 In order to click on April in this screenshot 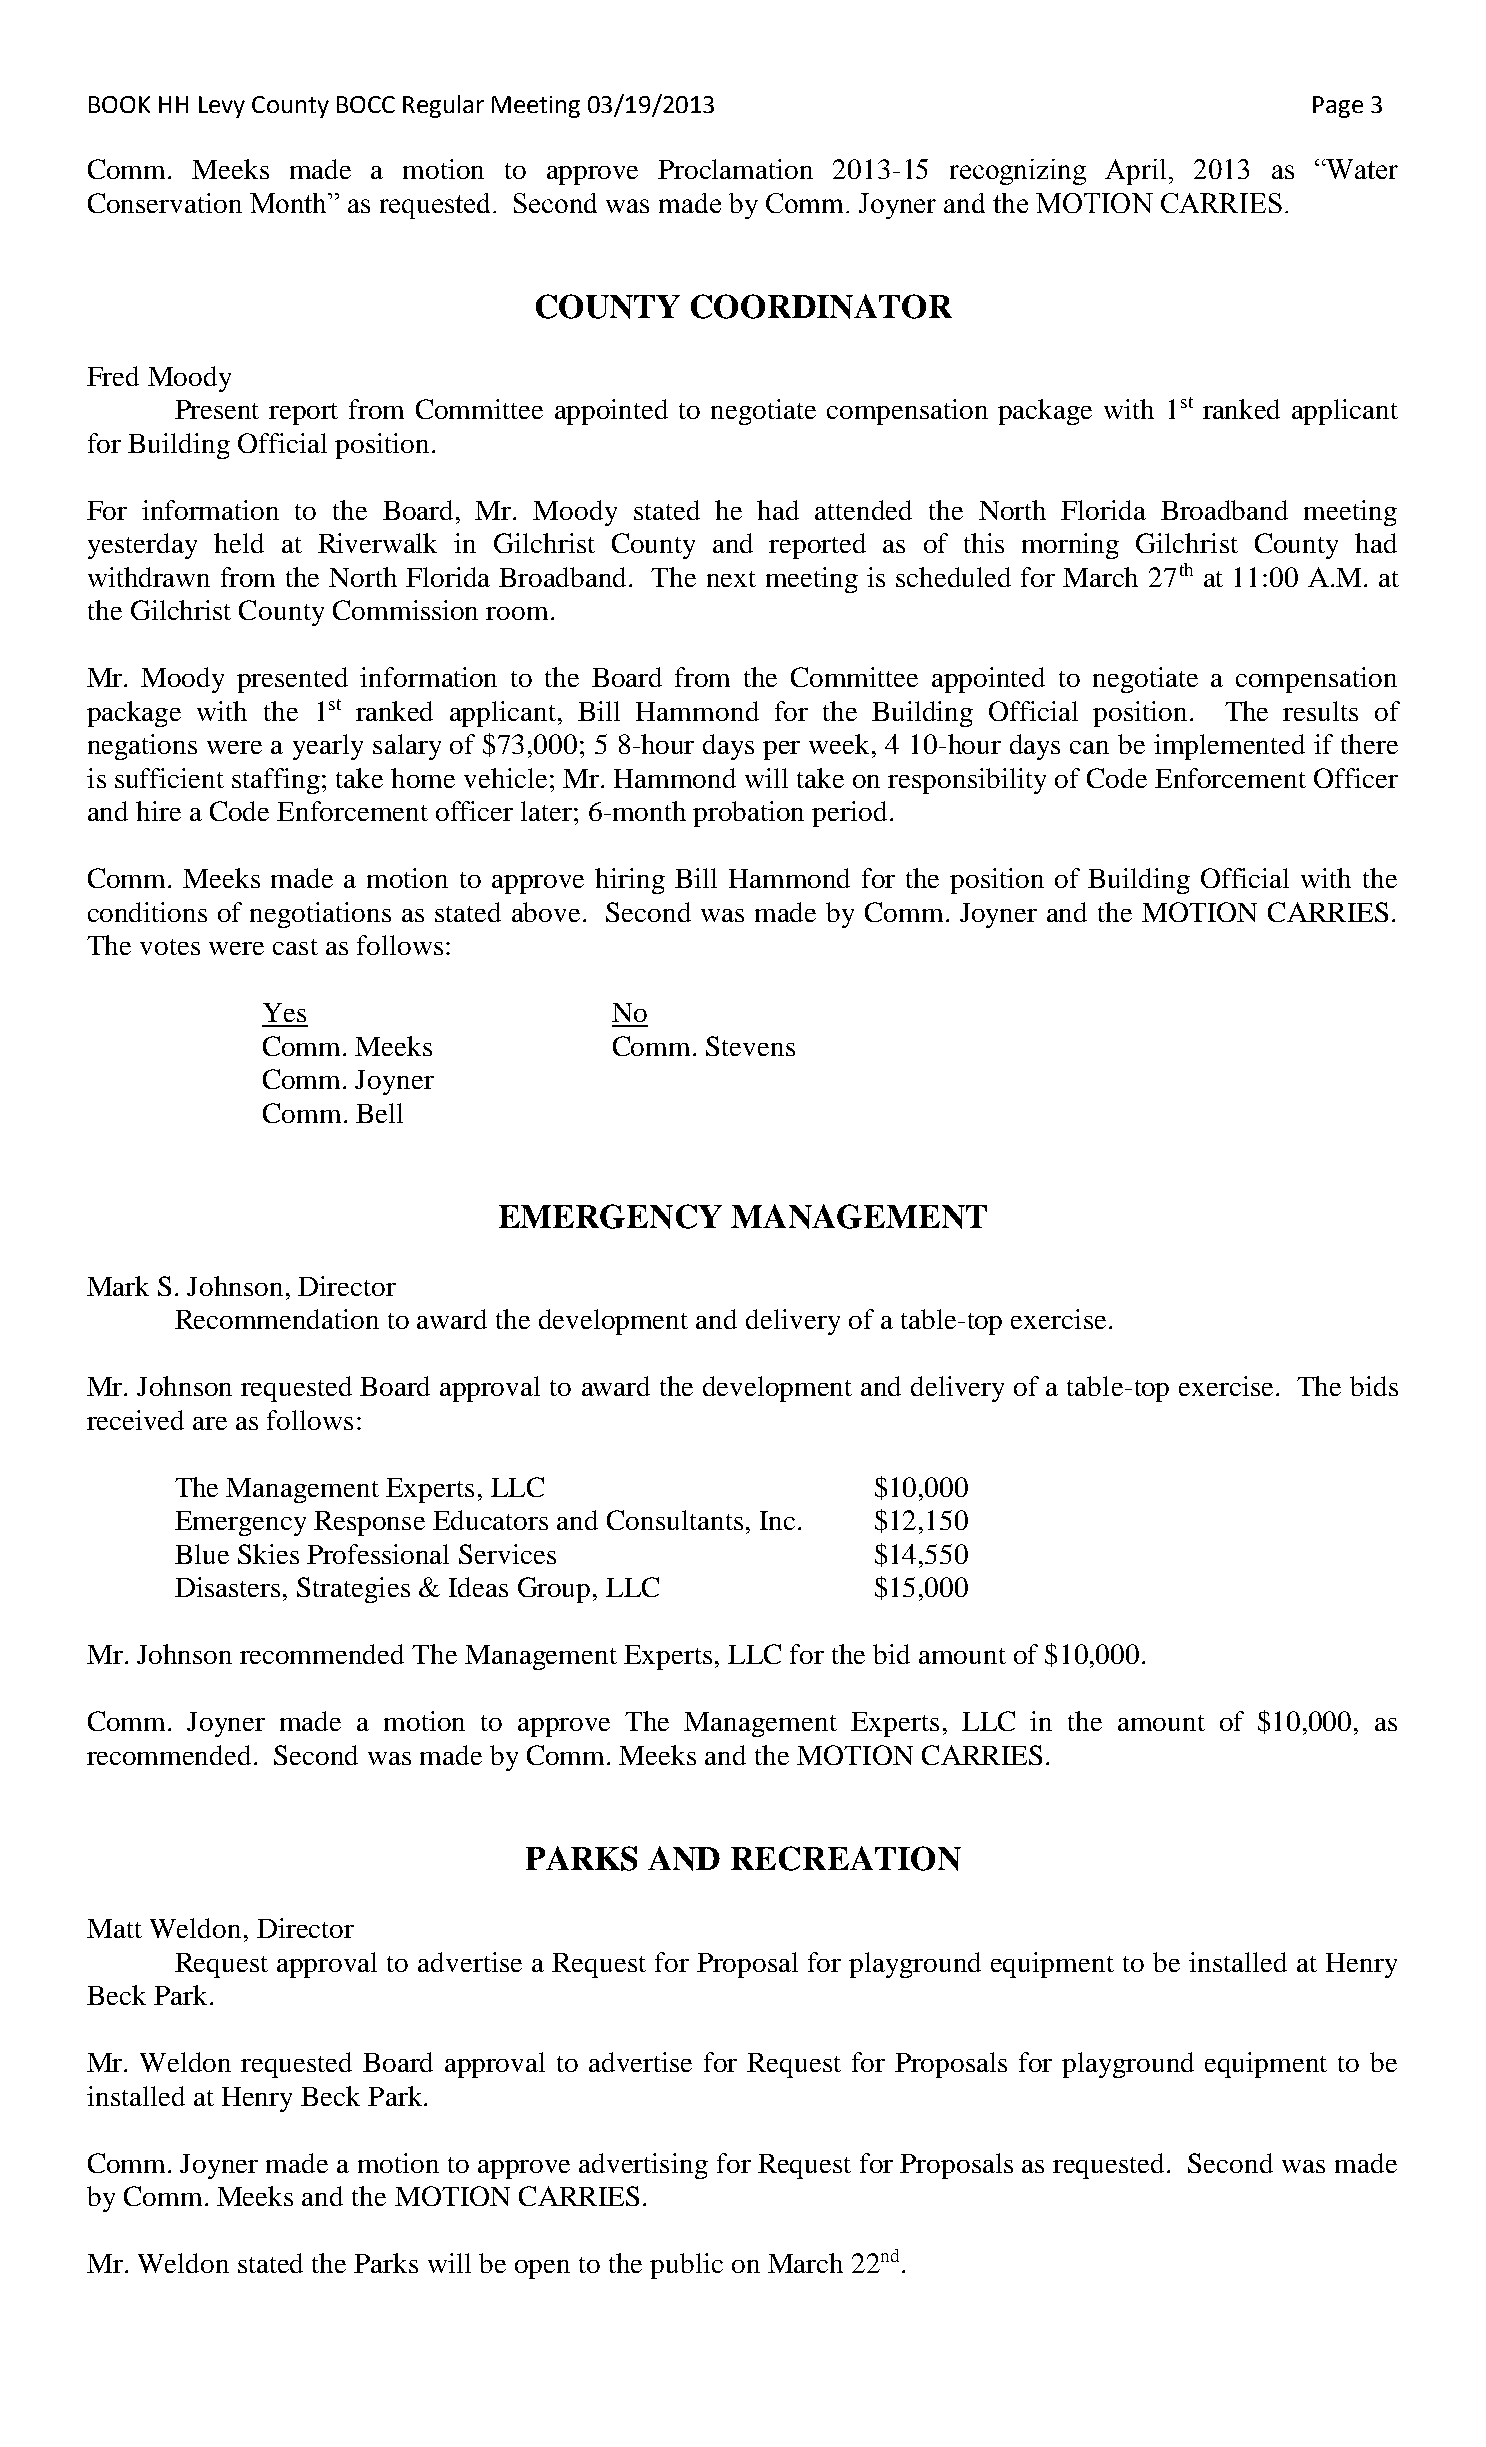, I will do `click(1137, 172)`.
